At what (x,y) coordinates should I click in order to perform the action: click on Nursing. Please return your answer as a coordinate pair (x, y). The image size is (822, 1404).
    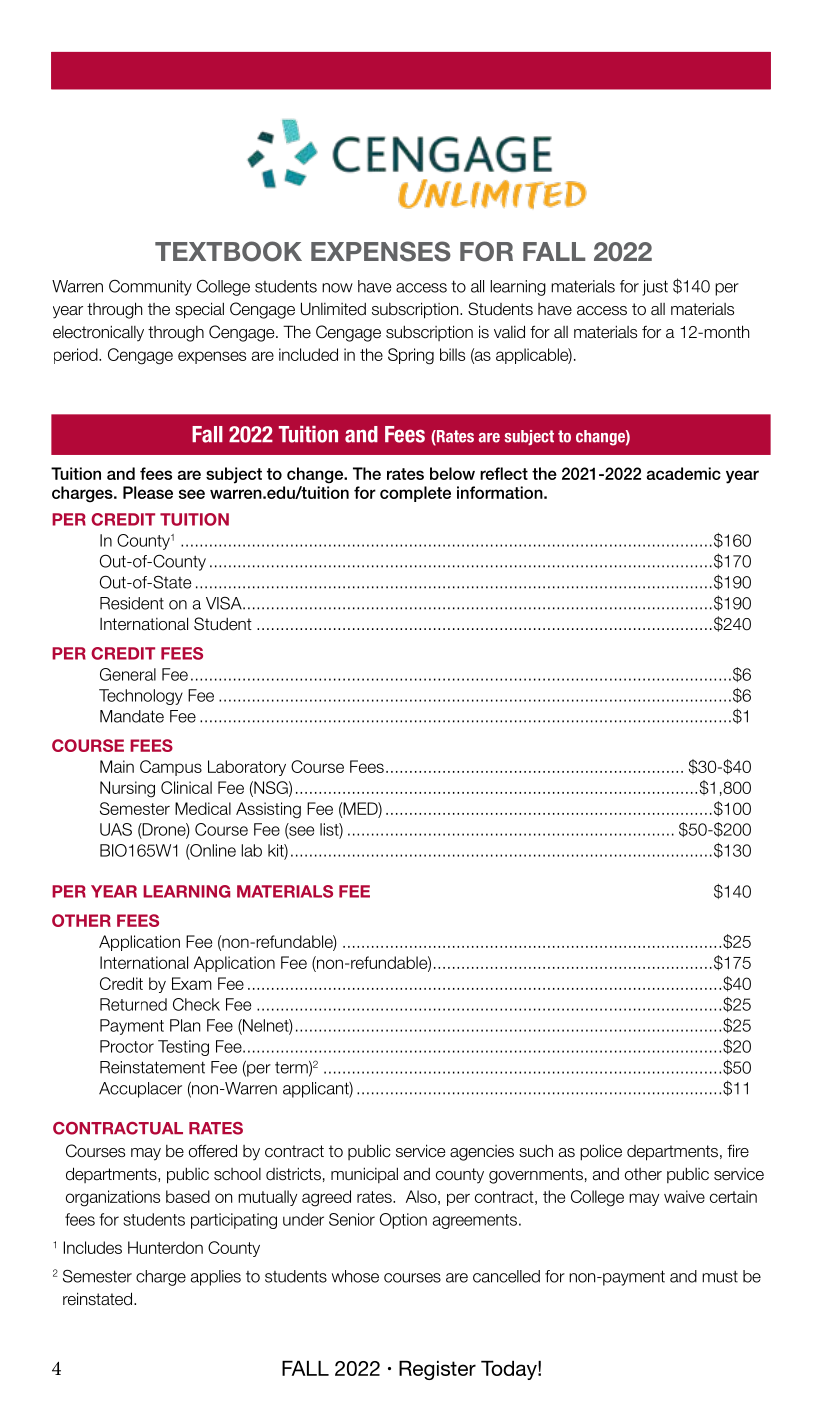
    Looking at the image, I should click on (127, 789).
